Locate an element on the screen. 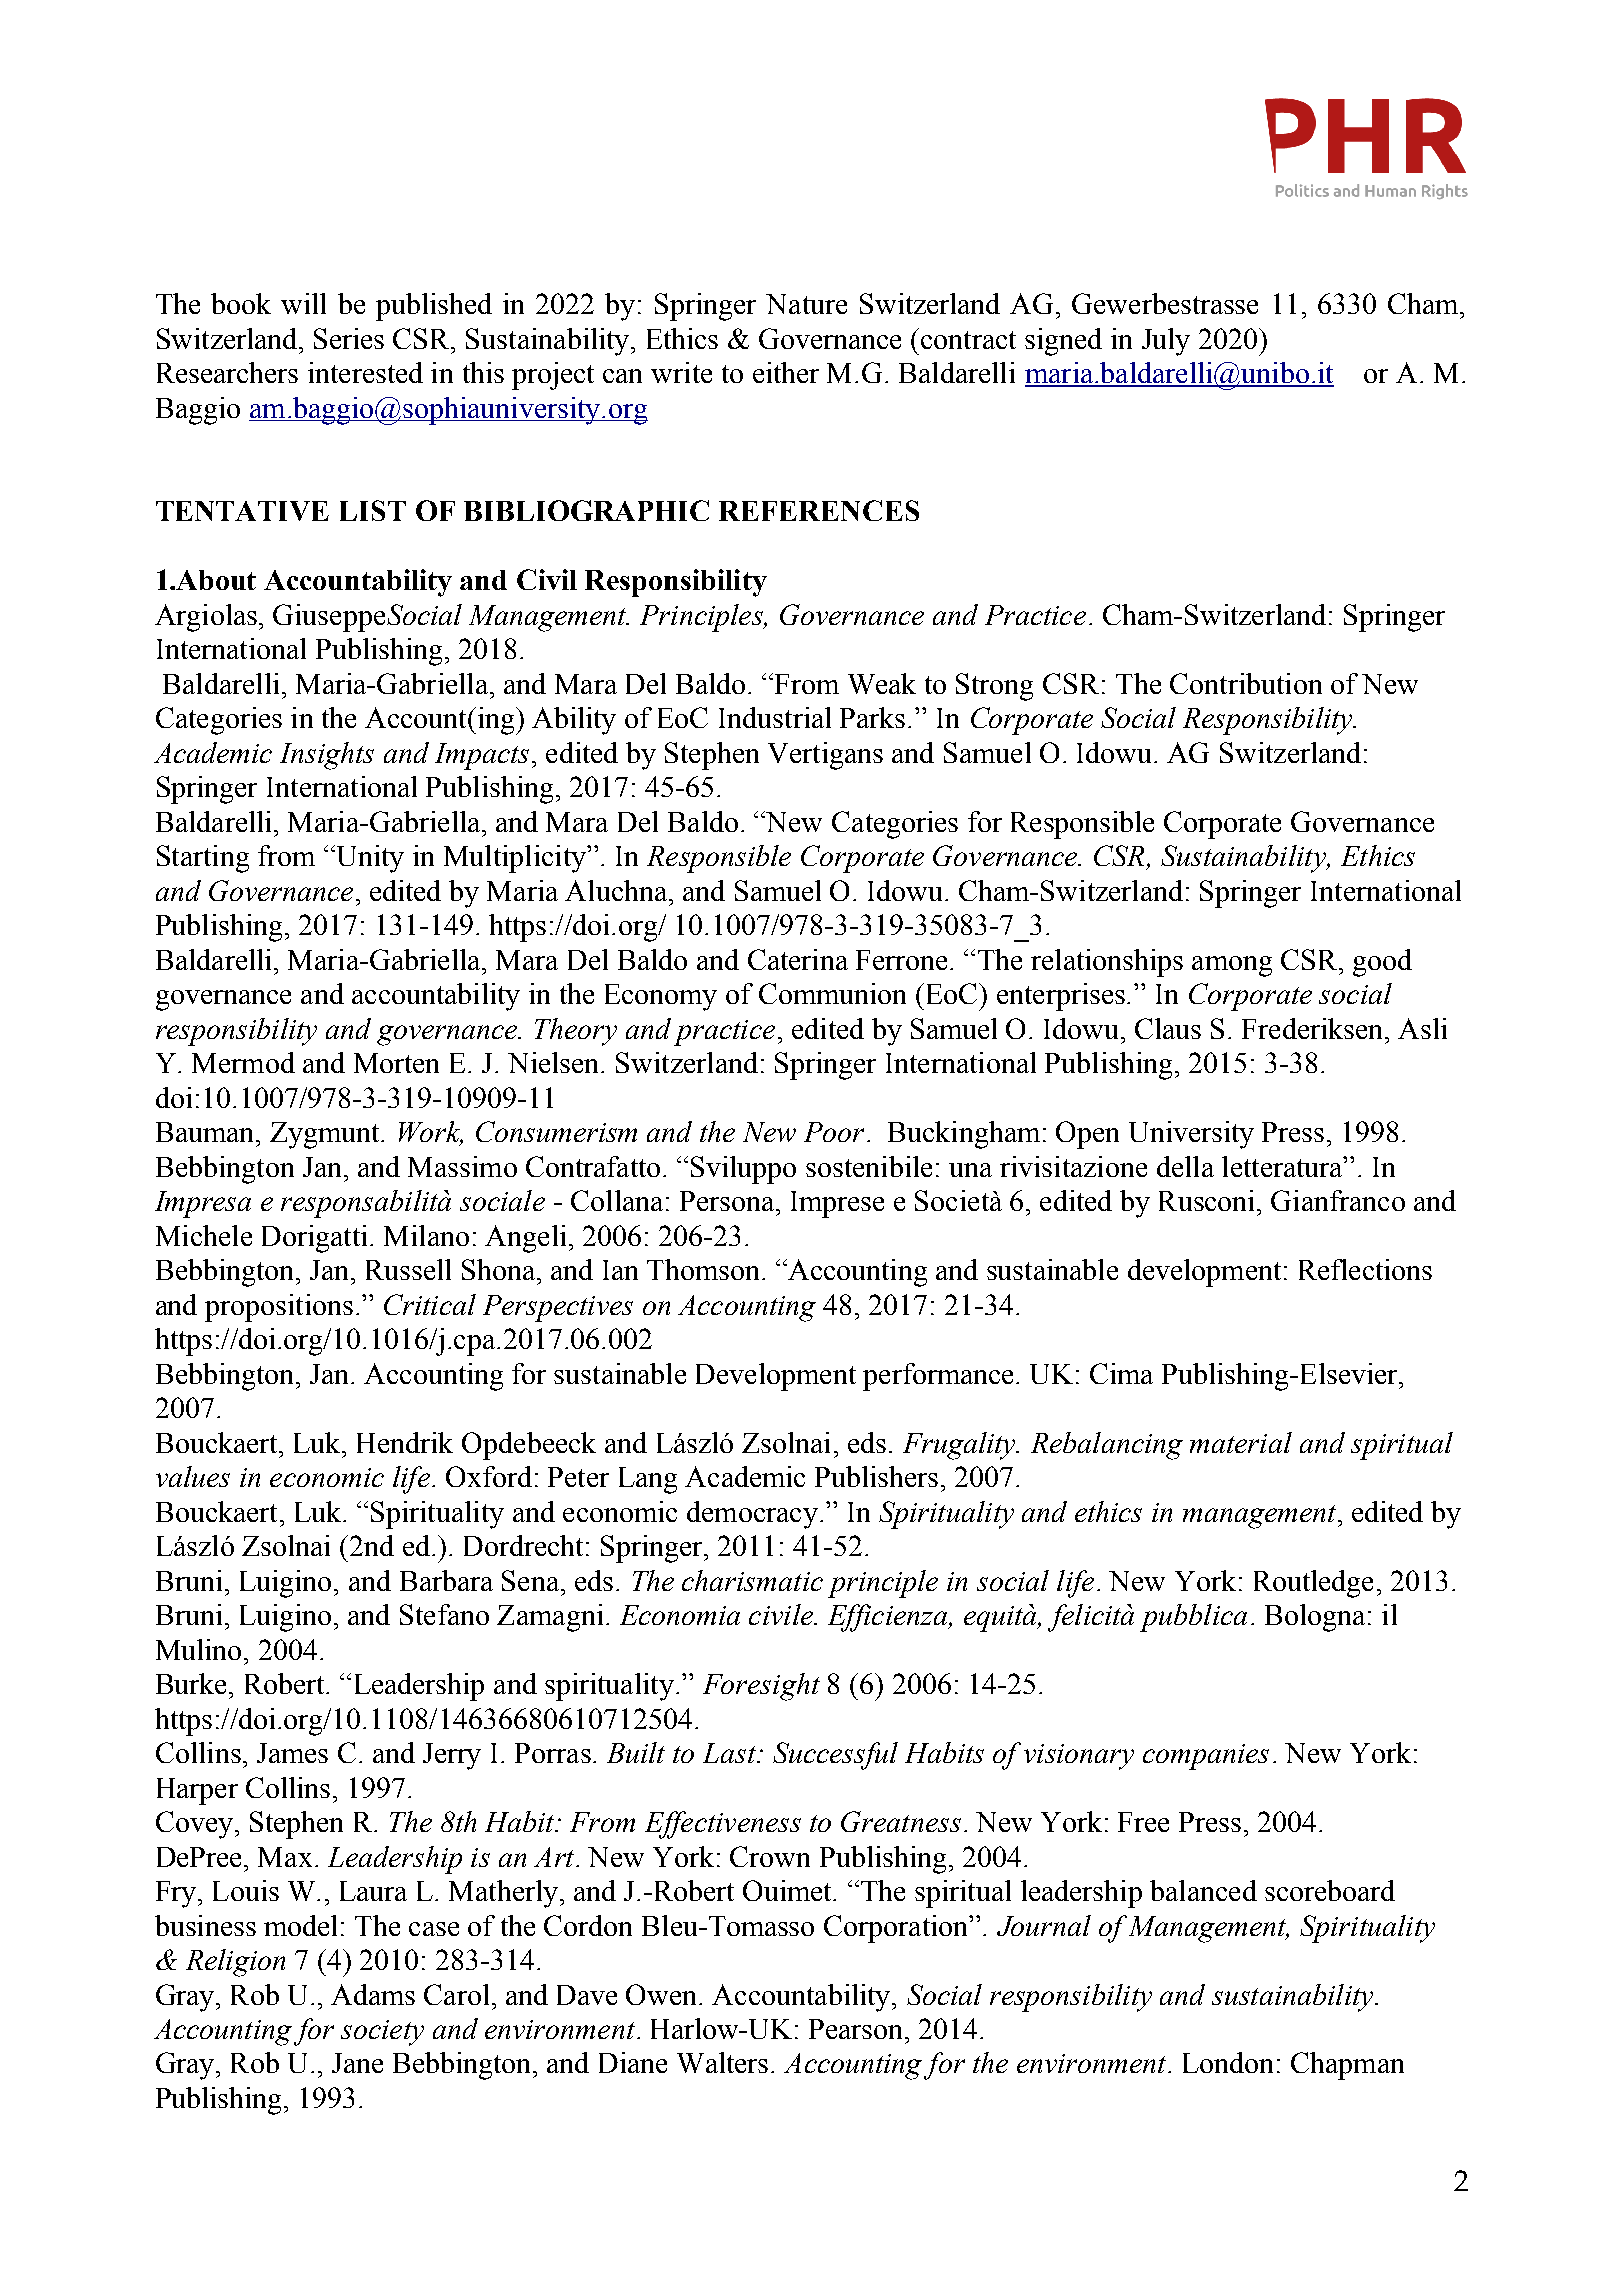 The width and height of the screenshot is (1622, 2296). Communion is located at coordinates (832, 993).
